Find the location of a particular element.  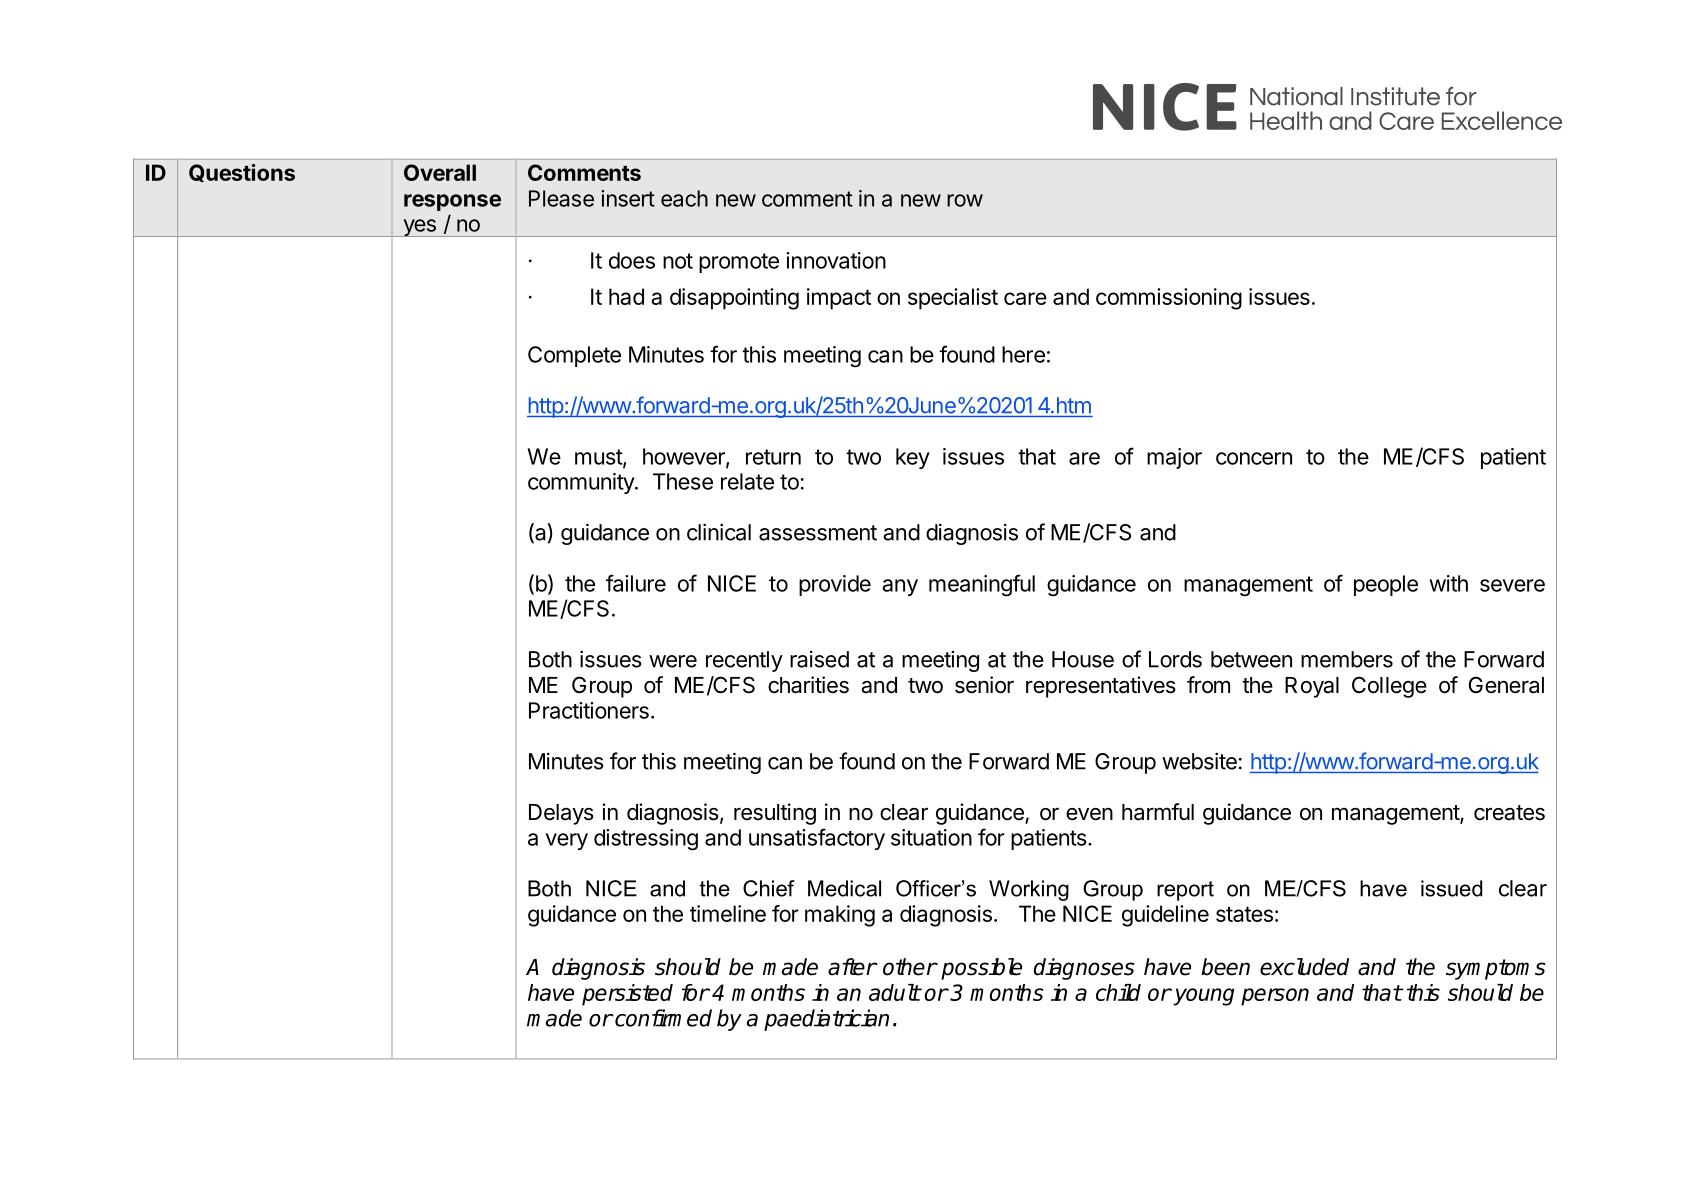

situation is located at coordinates (931, 837).
